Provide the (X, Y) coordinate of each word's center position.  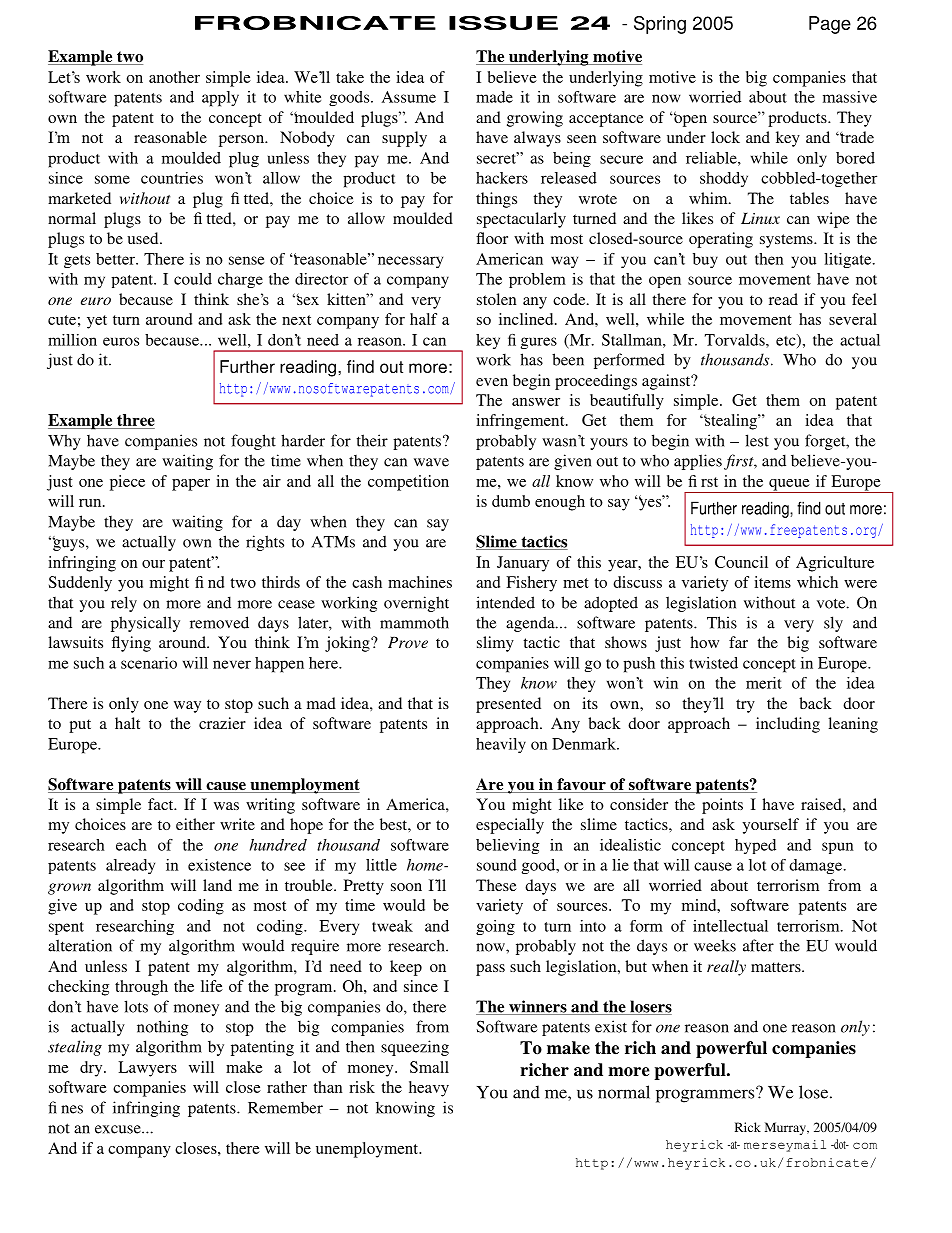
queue (789, 486)
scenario (149, 663)
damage (817, 866)
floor (492, 238)
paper (191, 485)
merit (764, 683)
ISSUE (503, 23)
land (217, 885)
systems (787, 241)
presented (508, 705)
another (174, 77)
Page (830, 25)
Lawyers (147, 1069)
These (496, 885)
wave (431, 462)
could (193, 279)
